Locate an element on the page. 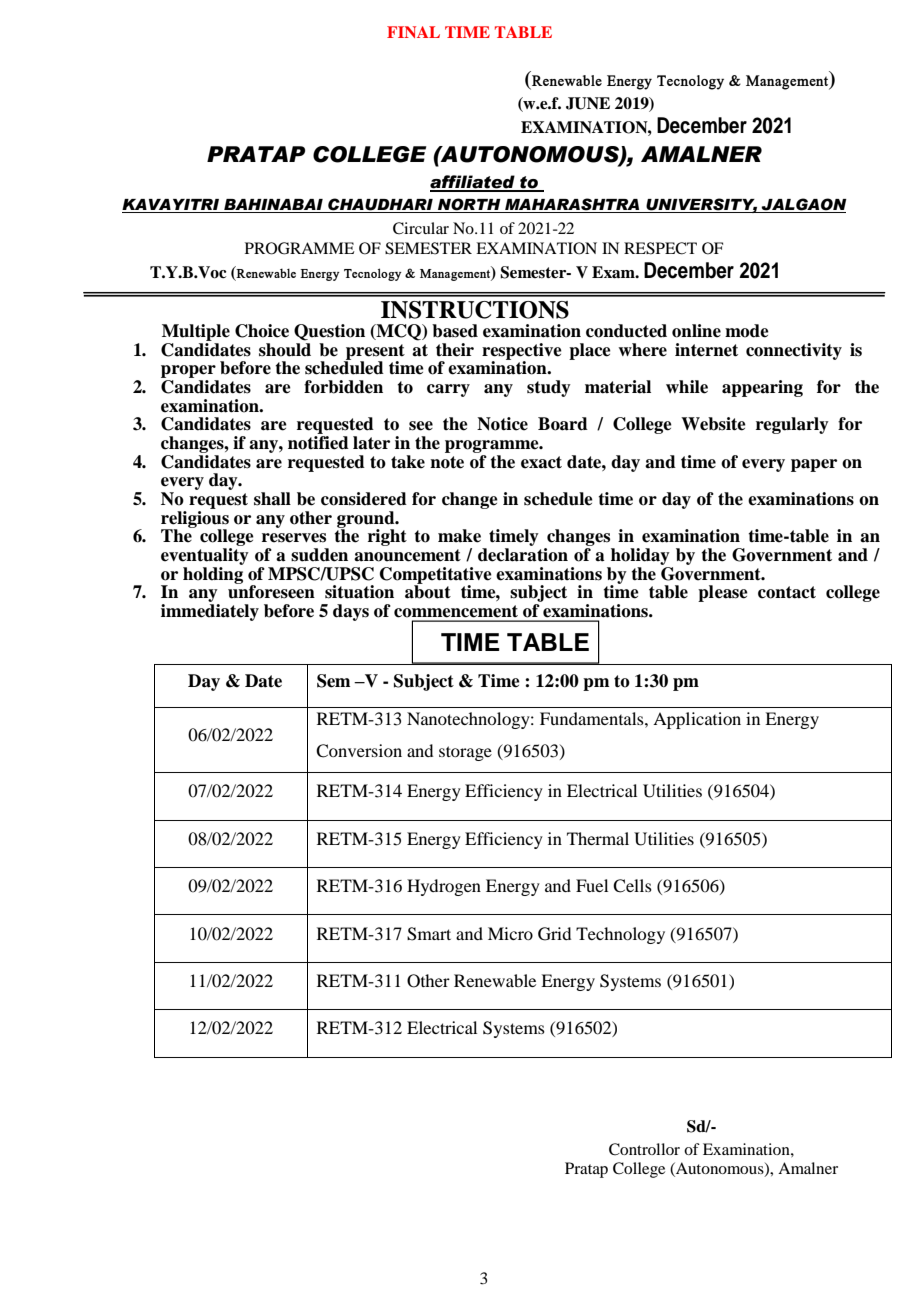  MAHARASHTRA is located at coordinates (572, 205).
